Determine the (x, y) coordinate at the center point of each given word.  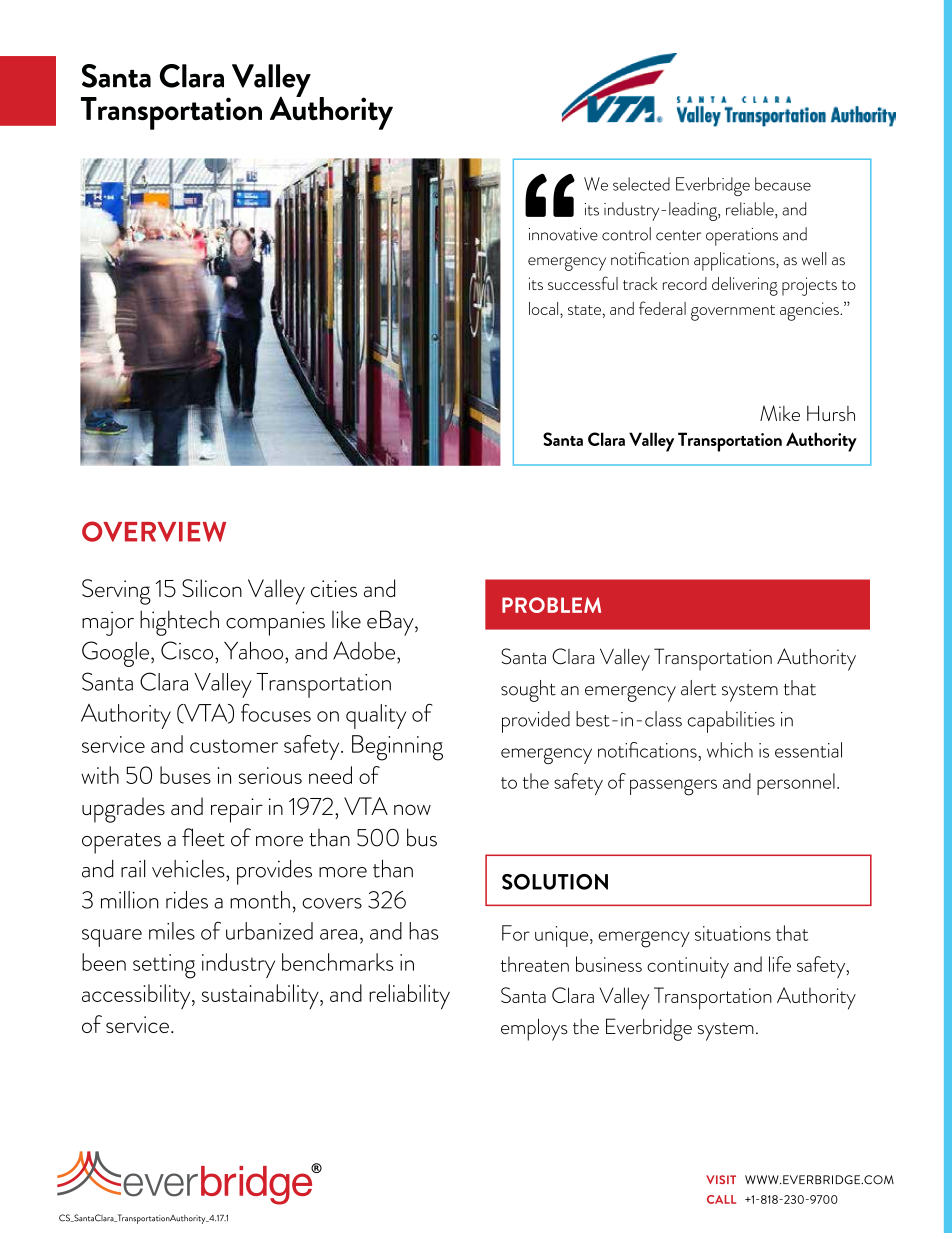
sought (528, 691)
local (545, 310)
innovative (563, 234)
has (424, 931)
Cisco (188, 650)
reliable (751, 210)
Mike (780, 413)
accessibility (137, 996)
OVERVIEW (154, 531)
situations (733, 933)
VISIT (721, 1179)
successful (583, 283)
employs (534, 1029)
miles (172, 931)
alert (698, 688)
